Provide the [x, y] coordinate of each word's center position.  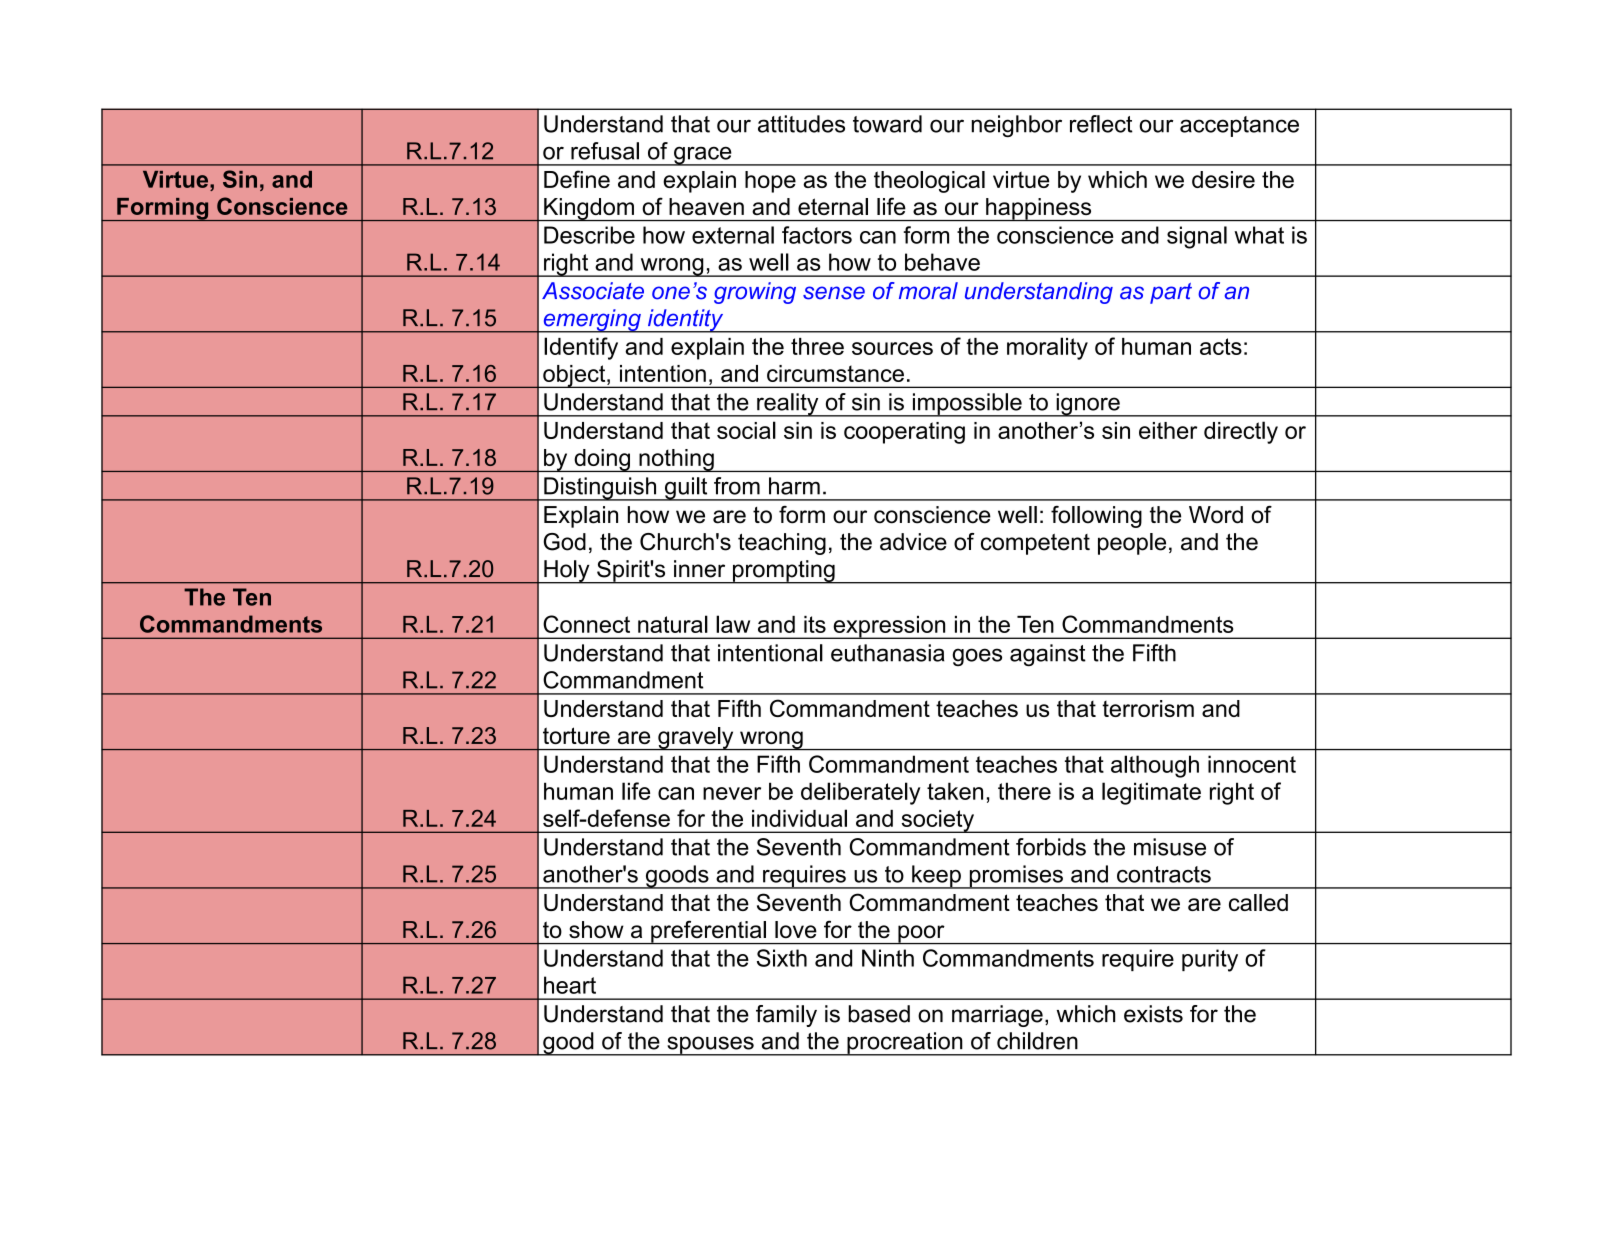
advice [913, 542]
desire [1223, 179]
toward [887, 124]
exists [1153, 1014]
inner [699, 569]
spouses [710, 1046]
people [1132, 544]
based [879, 1014]
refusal [605, 151]
